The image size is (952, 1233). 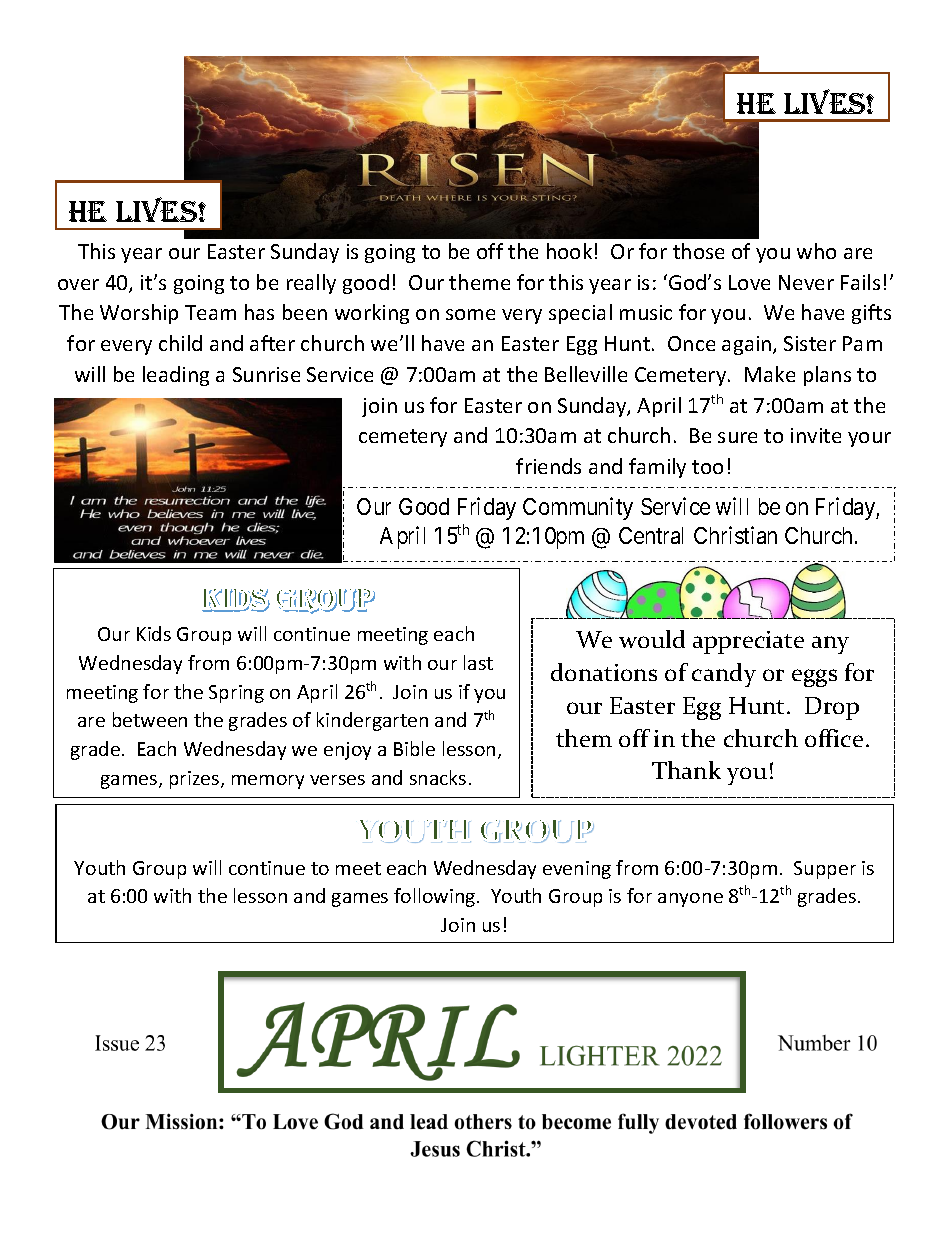 I want to click on hook, so click(x=569, y=251).
